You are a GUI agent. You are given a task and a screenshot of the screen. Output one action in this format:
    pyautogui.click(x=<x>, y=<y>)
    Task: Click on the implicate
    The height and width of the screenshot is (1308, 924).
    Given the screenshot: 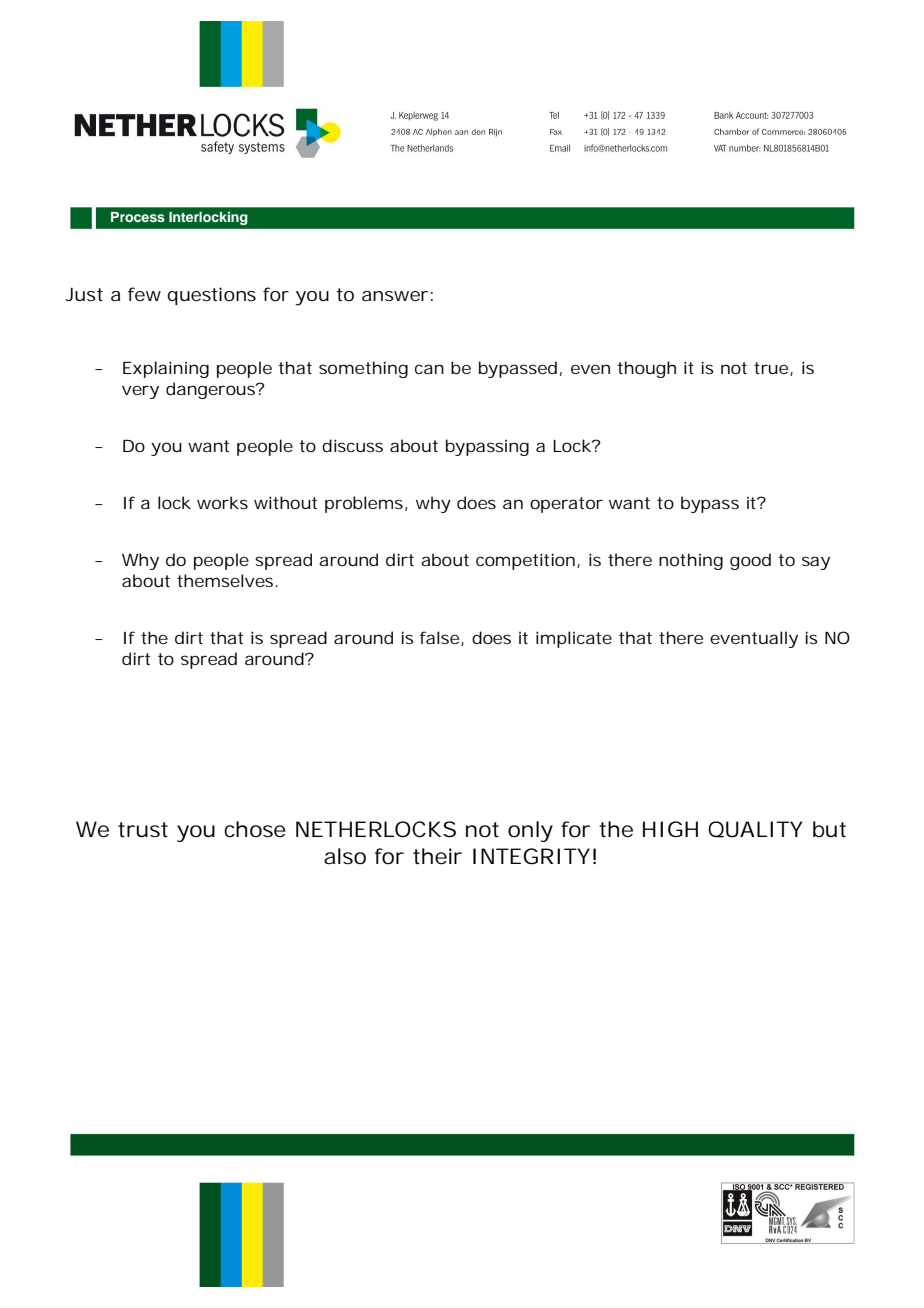 What is the action you would take?
    pyautogui.click(x=574, y=639)
